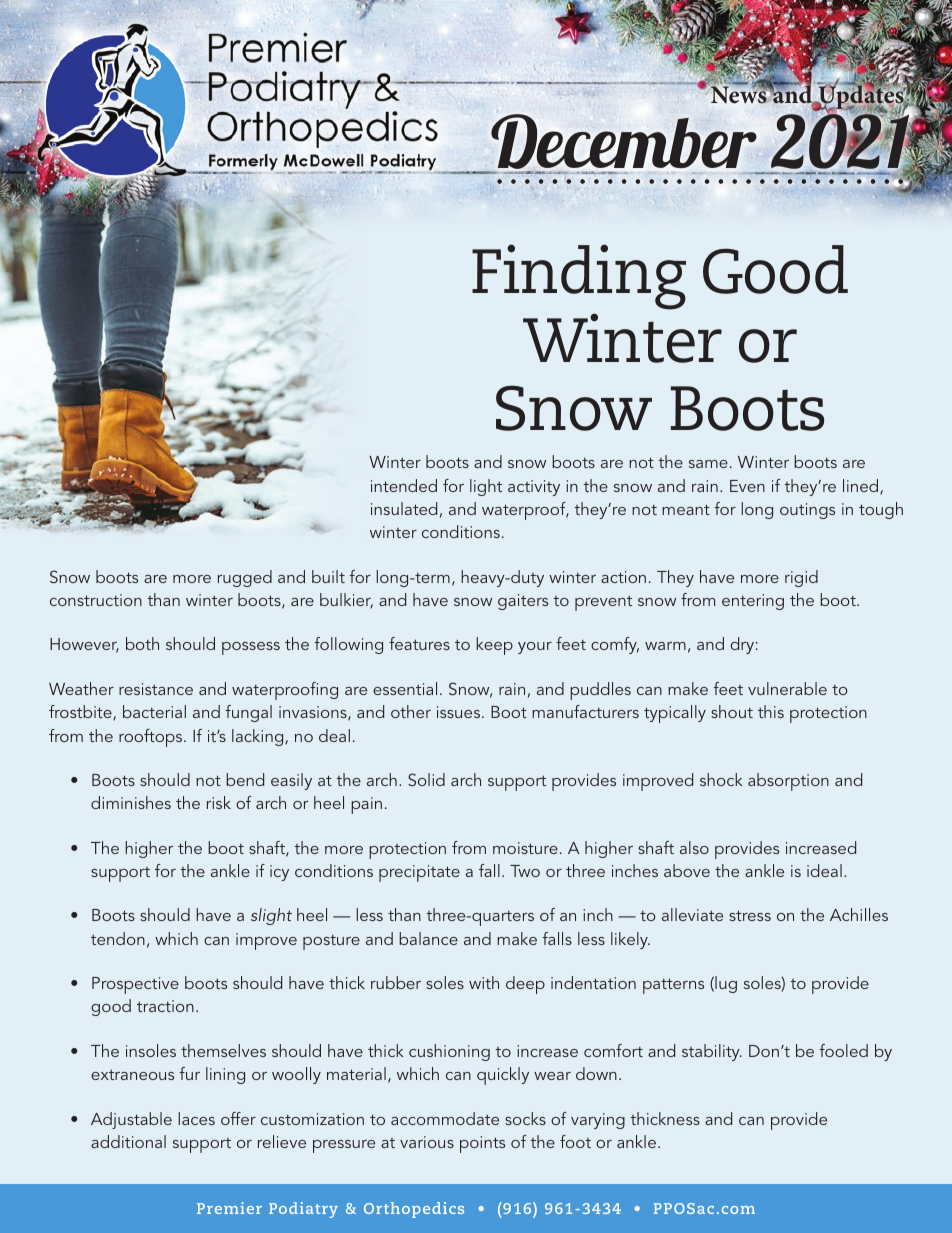 This page has width=952, height=1233. What do you see at coordinates (229, 1208) in the page?
I see `Premier` at bounding box center [229, 1208].
